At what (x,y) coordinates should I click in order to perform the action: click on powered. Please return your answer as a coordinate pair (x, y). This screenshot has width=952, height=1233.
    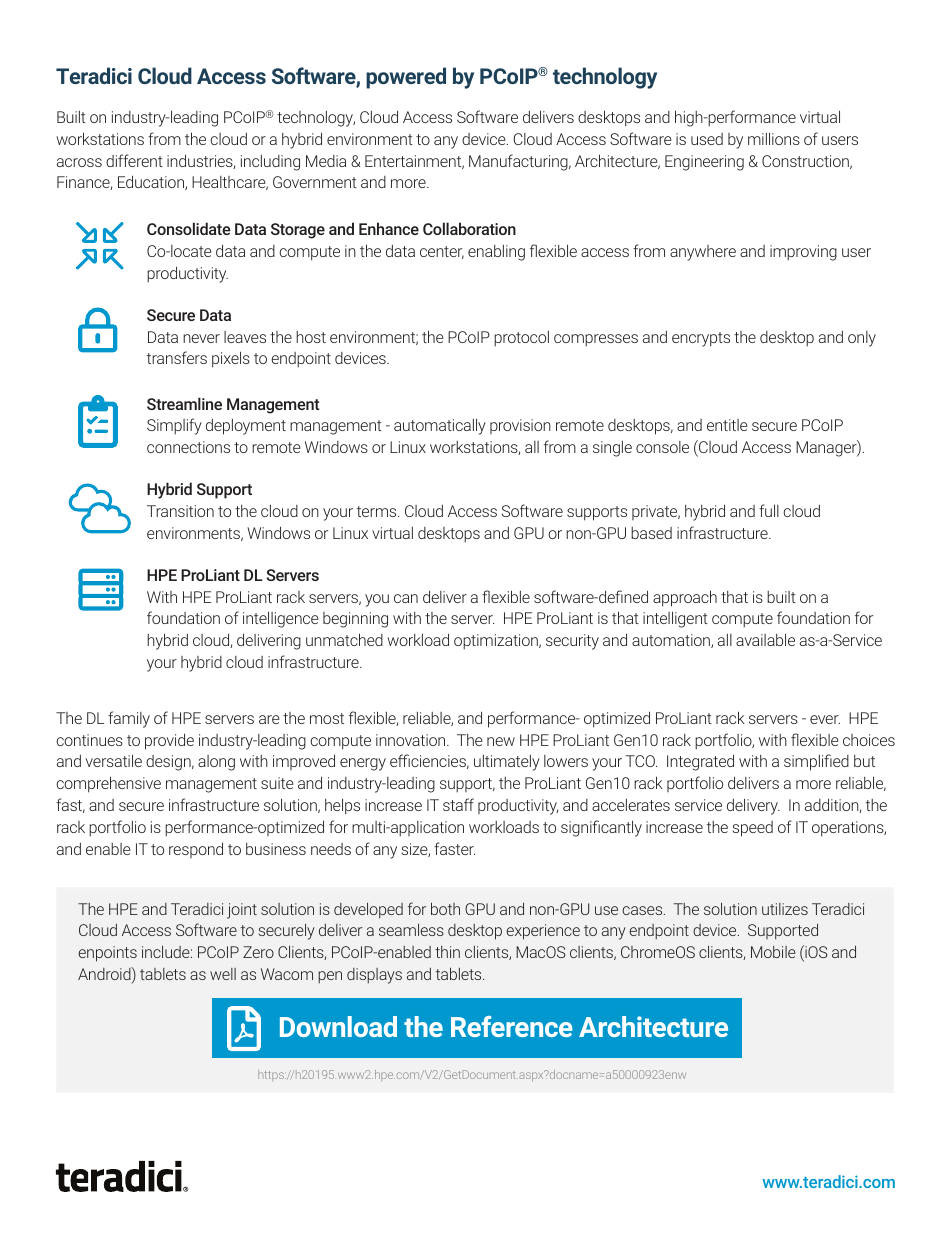
    Looking at the image, I should click on (406, 78).
